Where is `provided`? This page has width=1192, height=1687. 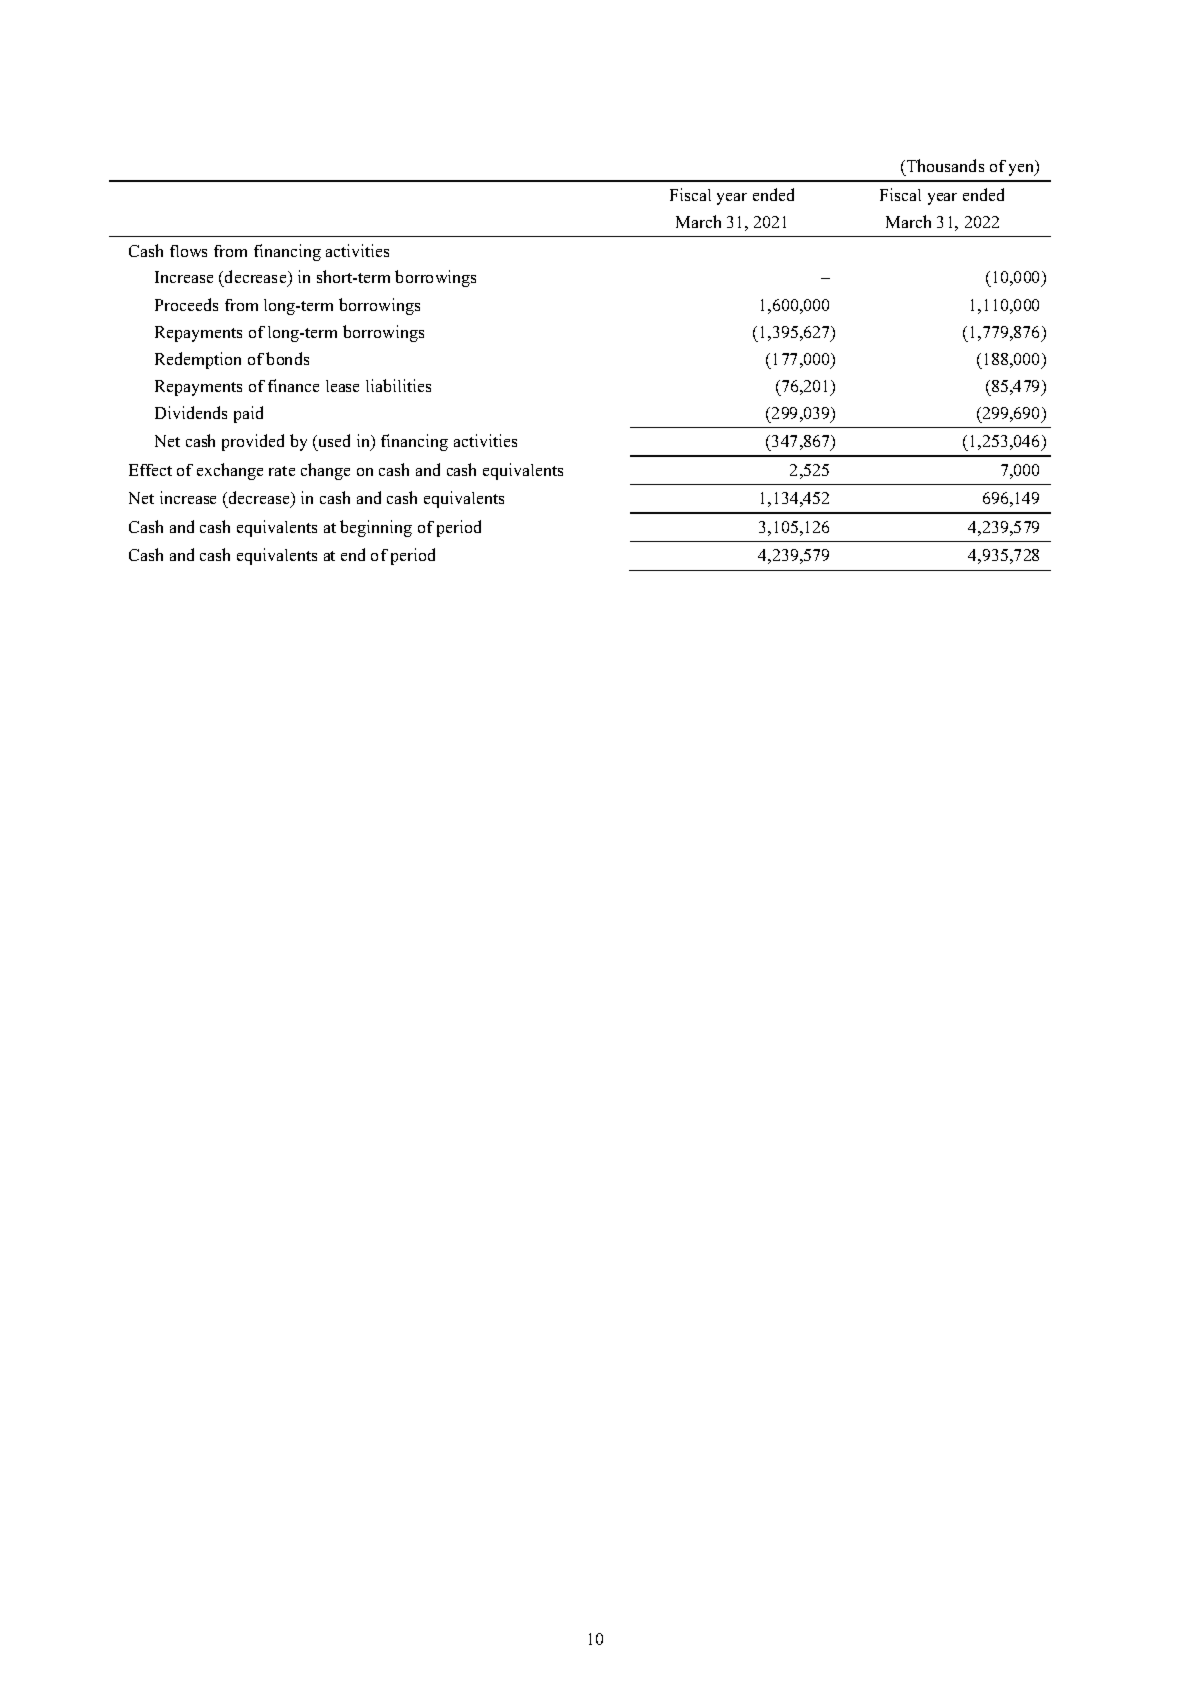
provided is located at coordinates (253, 442).
